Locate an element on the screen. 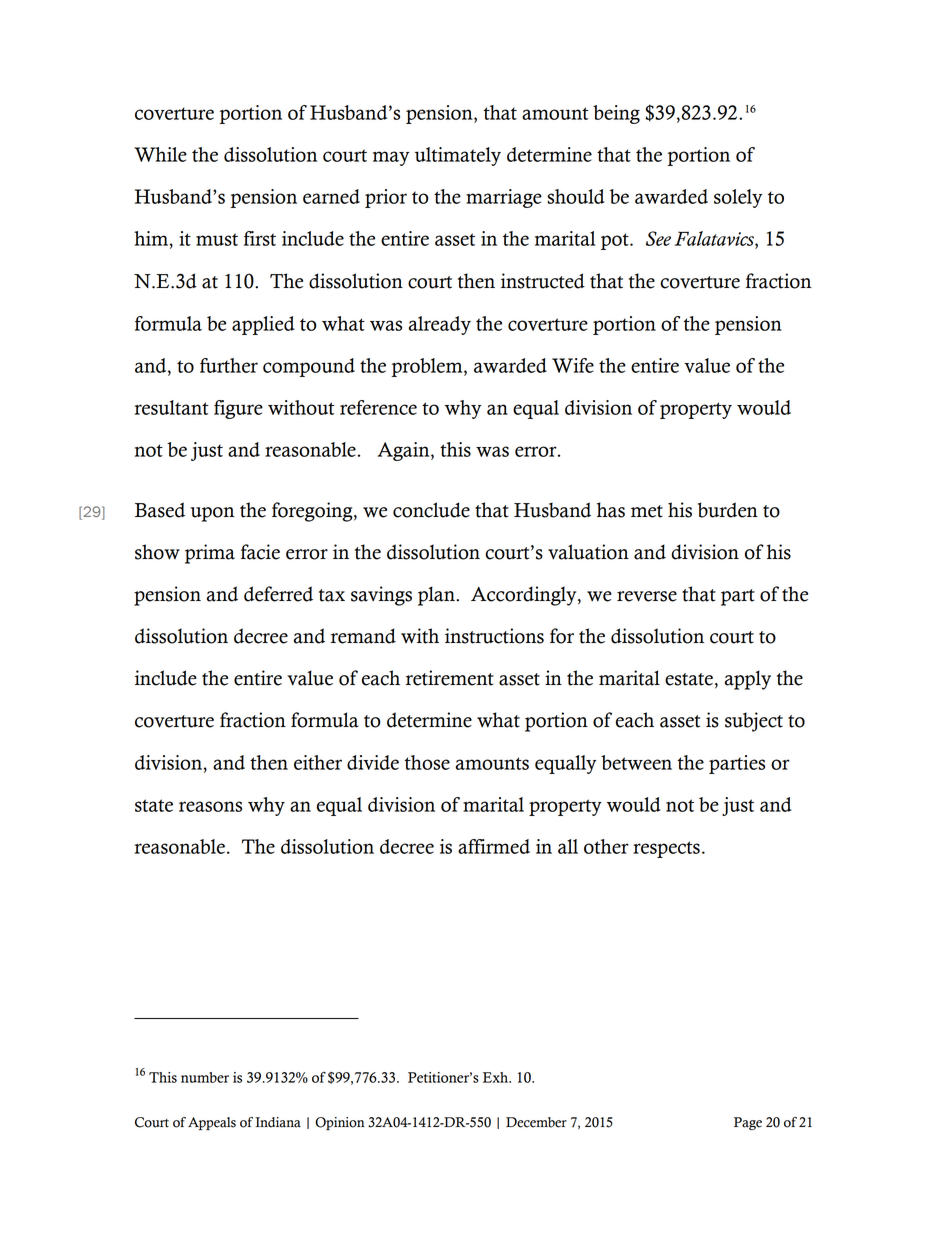 This screenshot has width=952, height=1233. respects is located at coordinates (666, 849).
